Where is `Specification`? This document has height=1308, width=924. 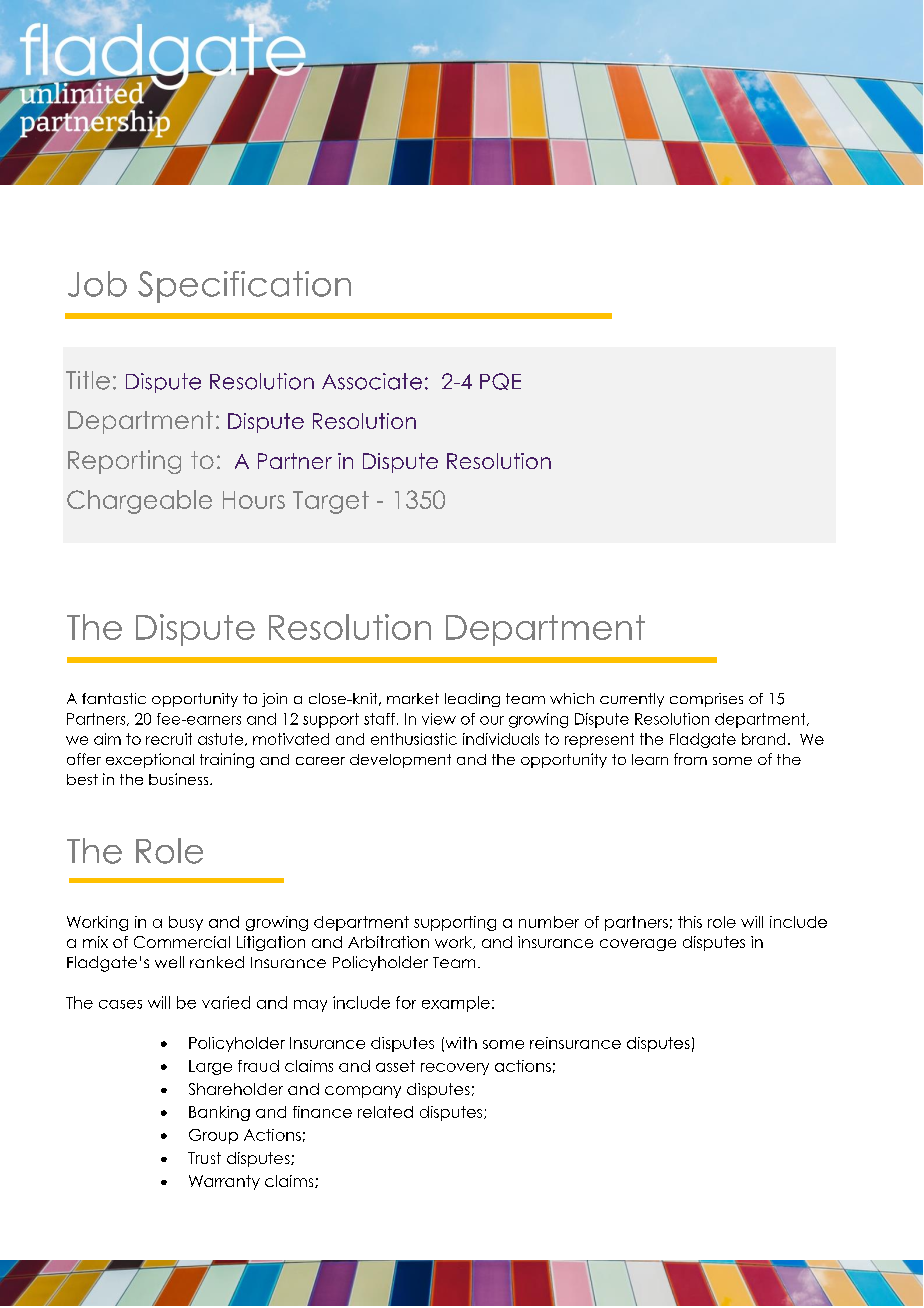 Specification is located at coordinates (244, 287).
